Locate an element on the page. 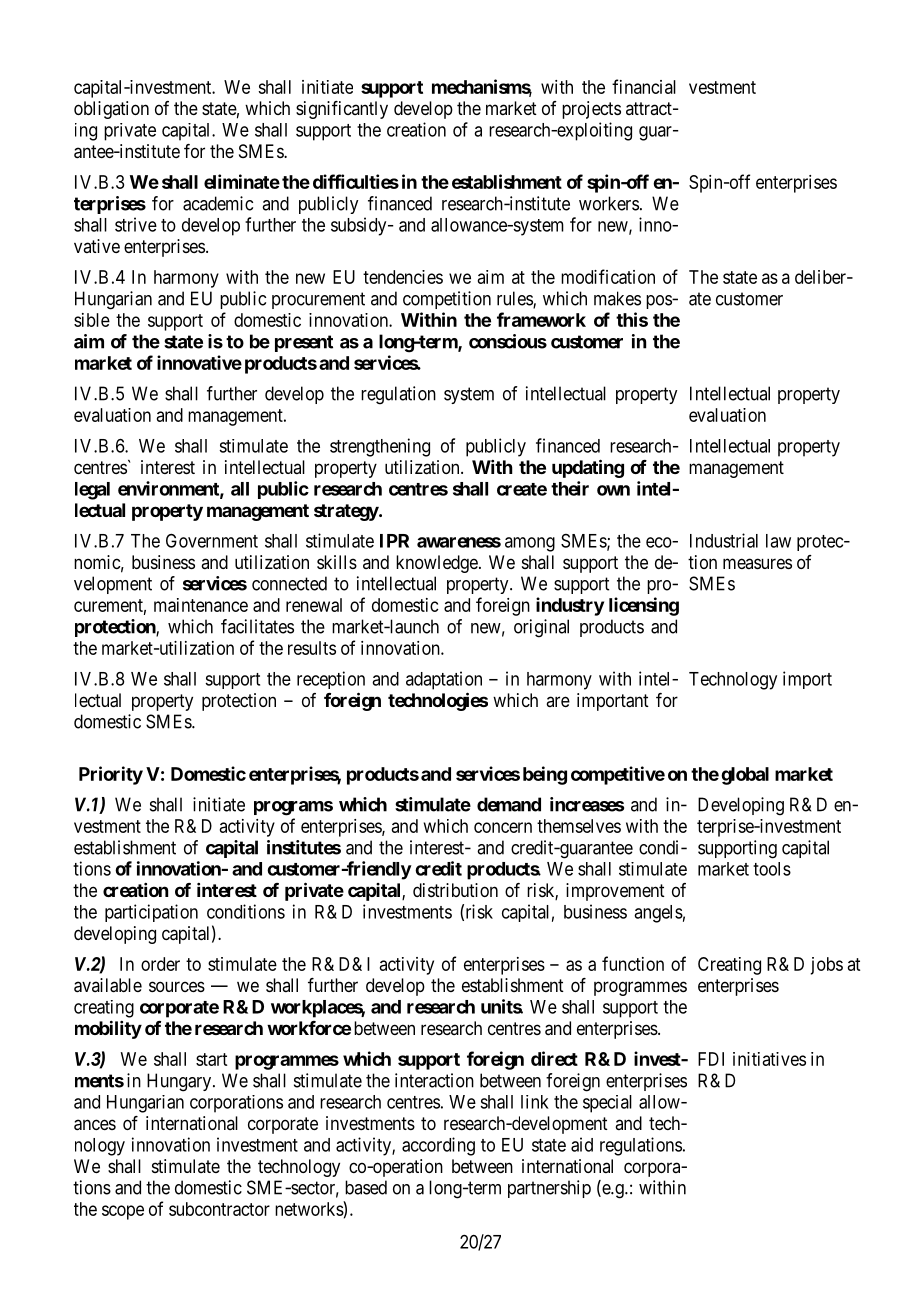 The image size is (924, 1308). according is located at coordinates (438, 1146).
